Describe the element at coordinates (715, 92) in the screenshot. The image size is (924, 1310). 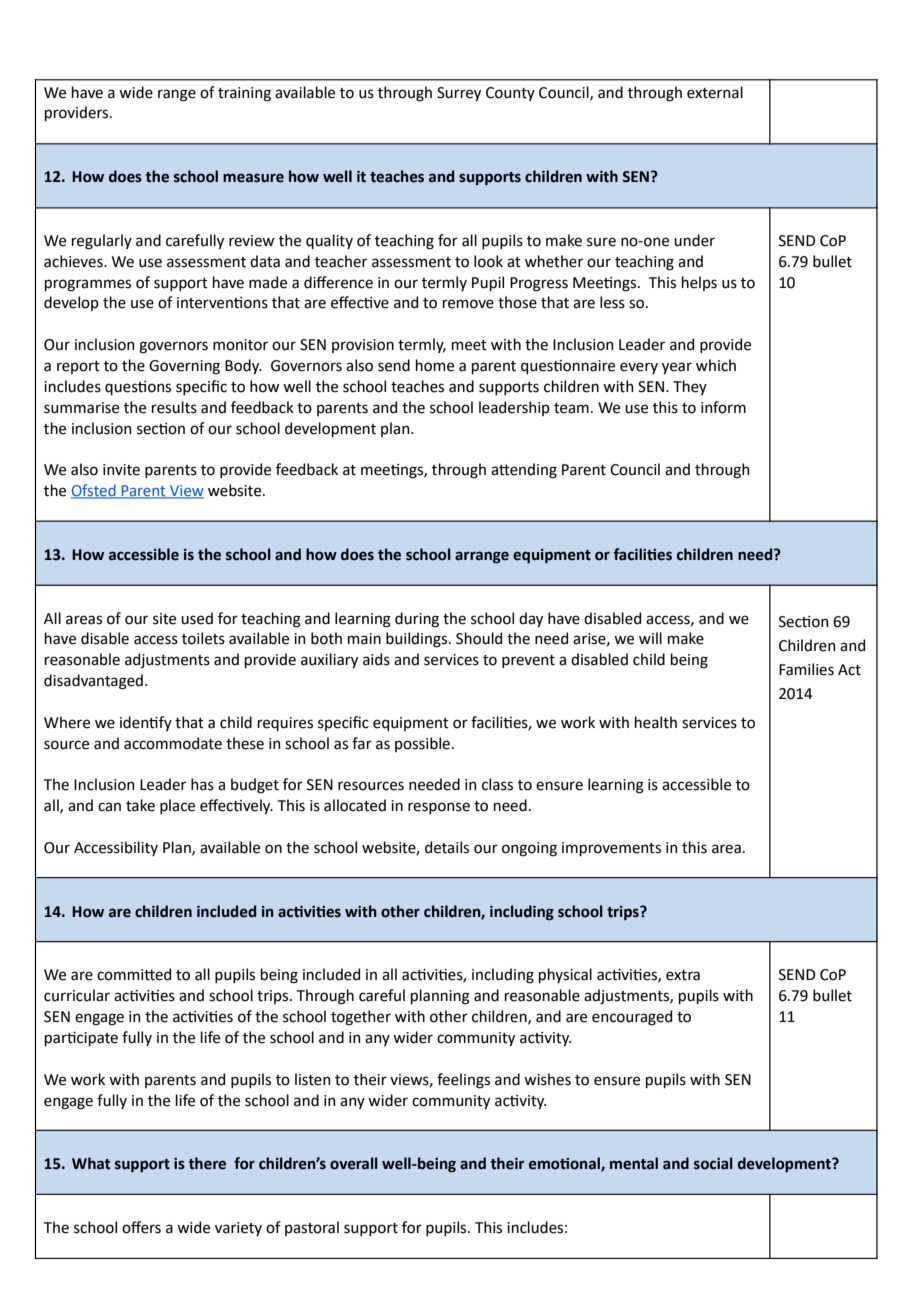
I see `external` at that location.
